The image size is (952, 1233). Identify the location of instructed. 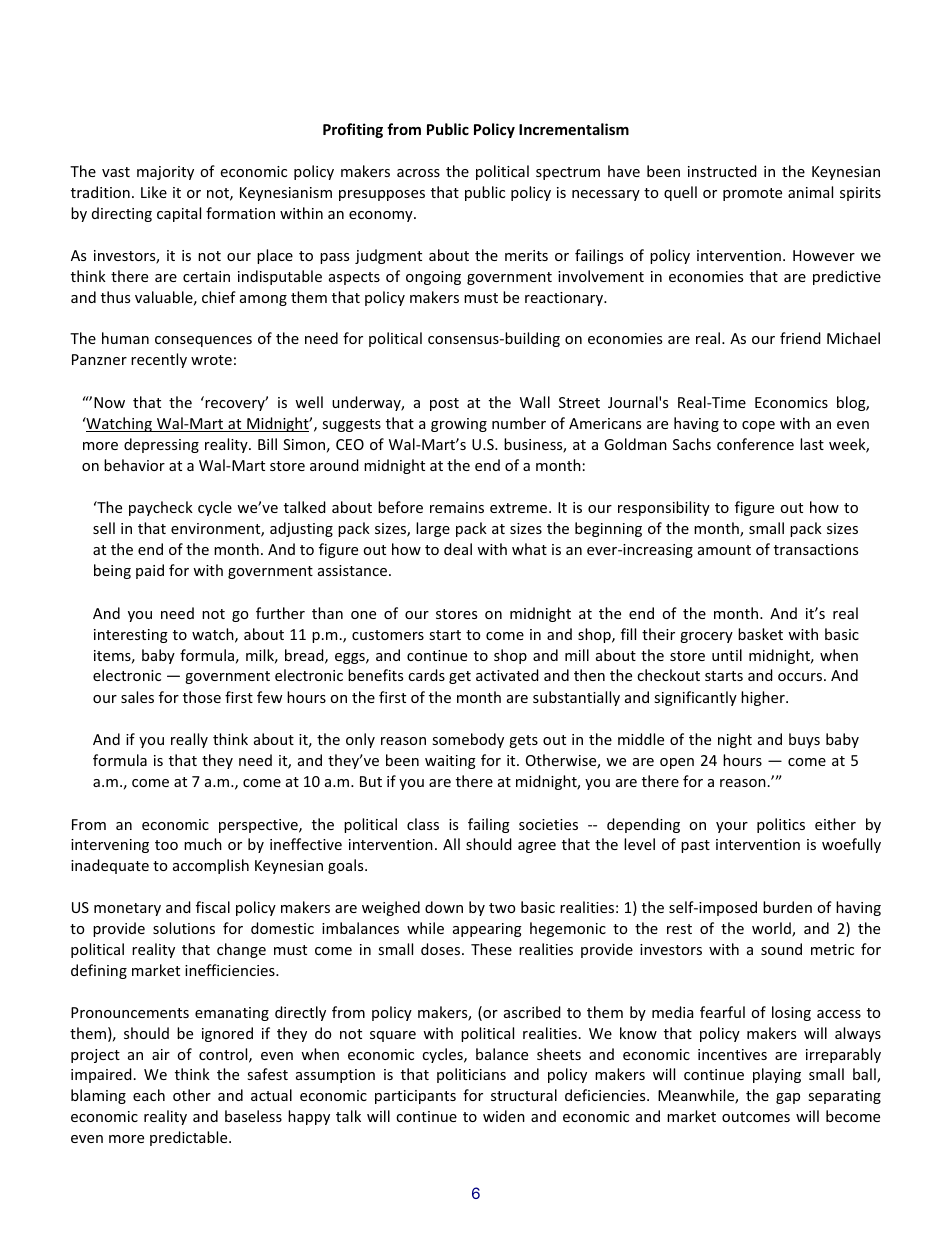
(722, 171).
